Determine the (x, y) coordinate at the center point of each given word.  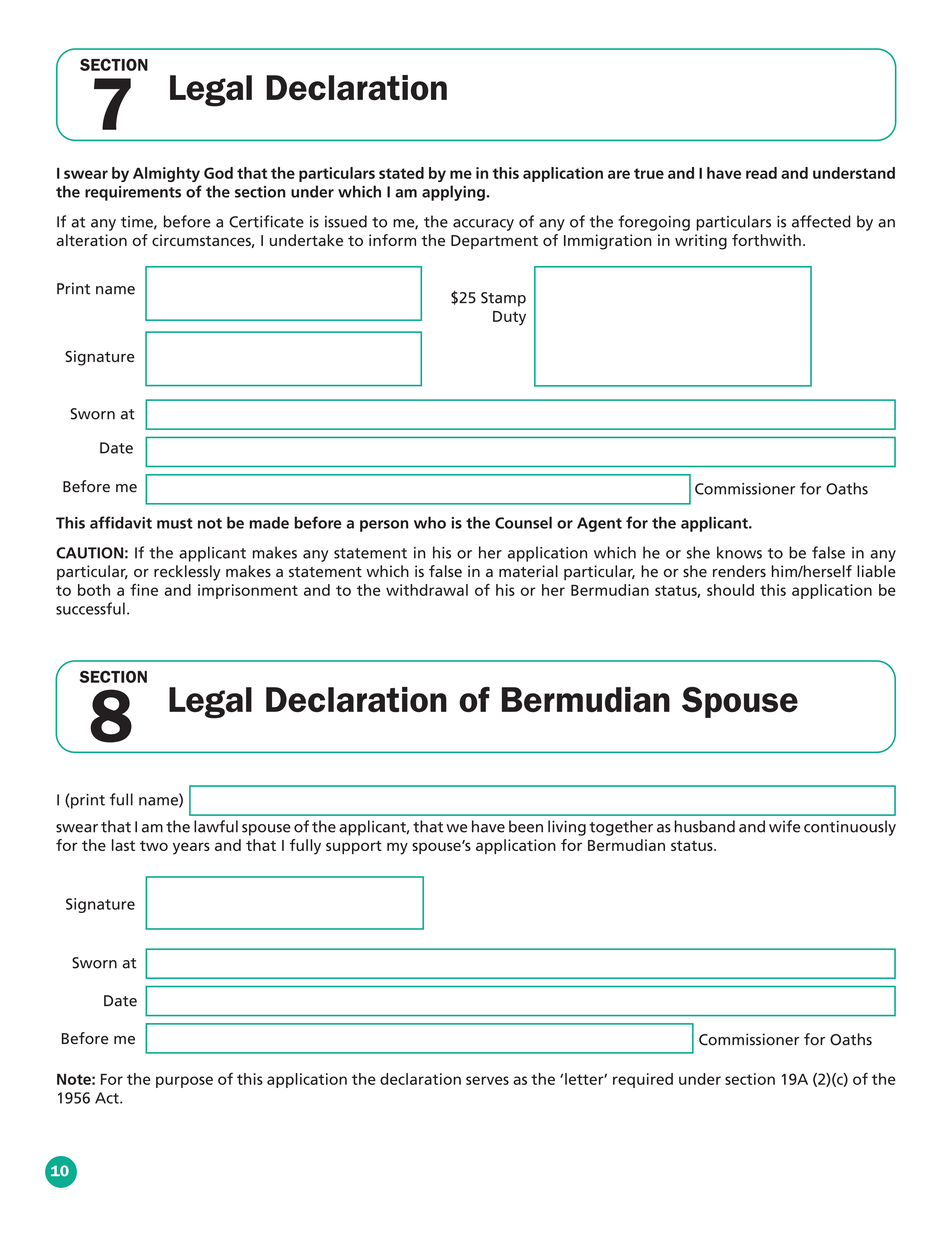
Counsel (523, 522)
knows (739, 552)
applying (453, 193)
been (526, 826)
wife (784, 826)
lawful (216, 826)
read (761, 173)
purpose (184, 1082)
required (643, 1080)
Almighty (166, 174)
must (175, 523)
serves (487, 1080)
